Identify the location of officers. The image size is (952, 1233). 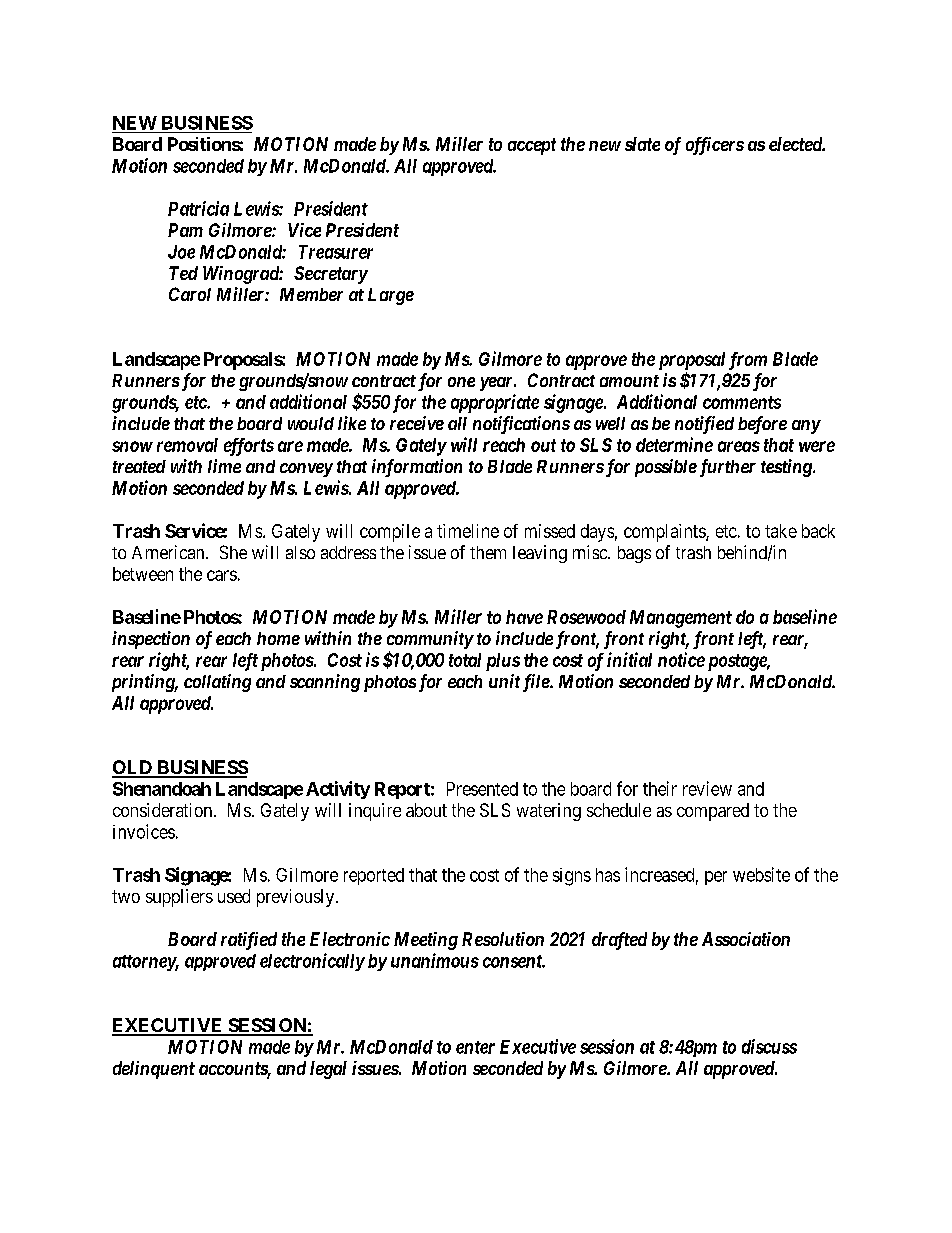
(715, 146).
